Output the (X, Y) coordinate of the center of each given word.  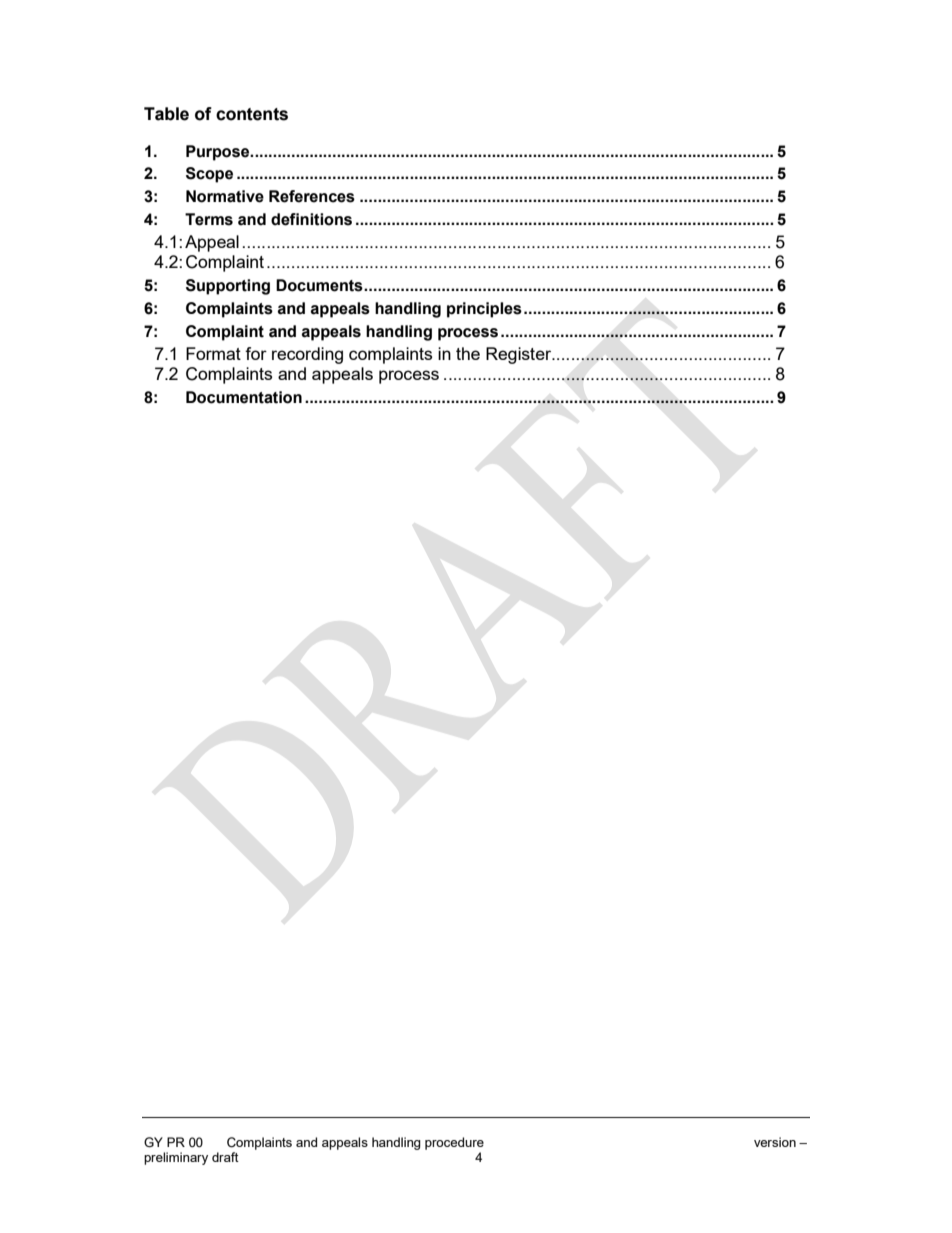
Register (520, 355)
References (312, 196)
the (468, 353)
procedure (454, 1143)
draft (225, 1157)
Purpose (219, 153)
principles (484, 310)
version (775, 1142)
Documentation (244, 397)
